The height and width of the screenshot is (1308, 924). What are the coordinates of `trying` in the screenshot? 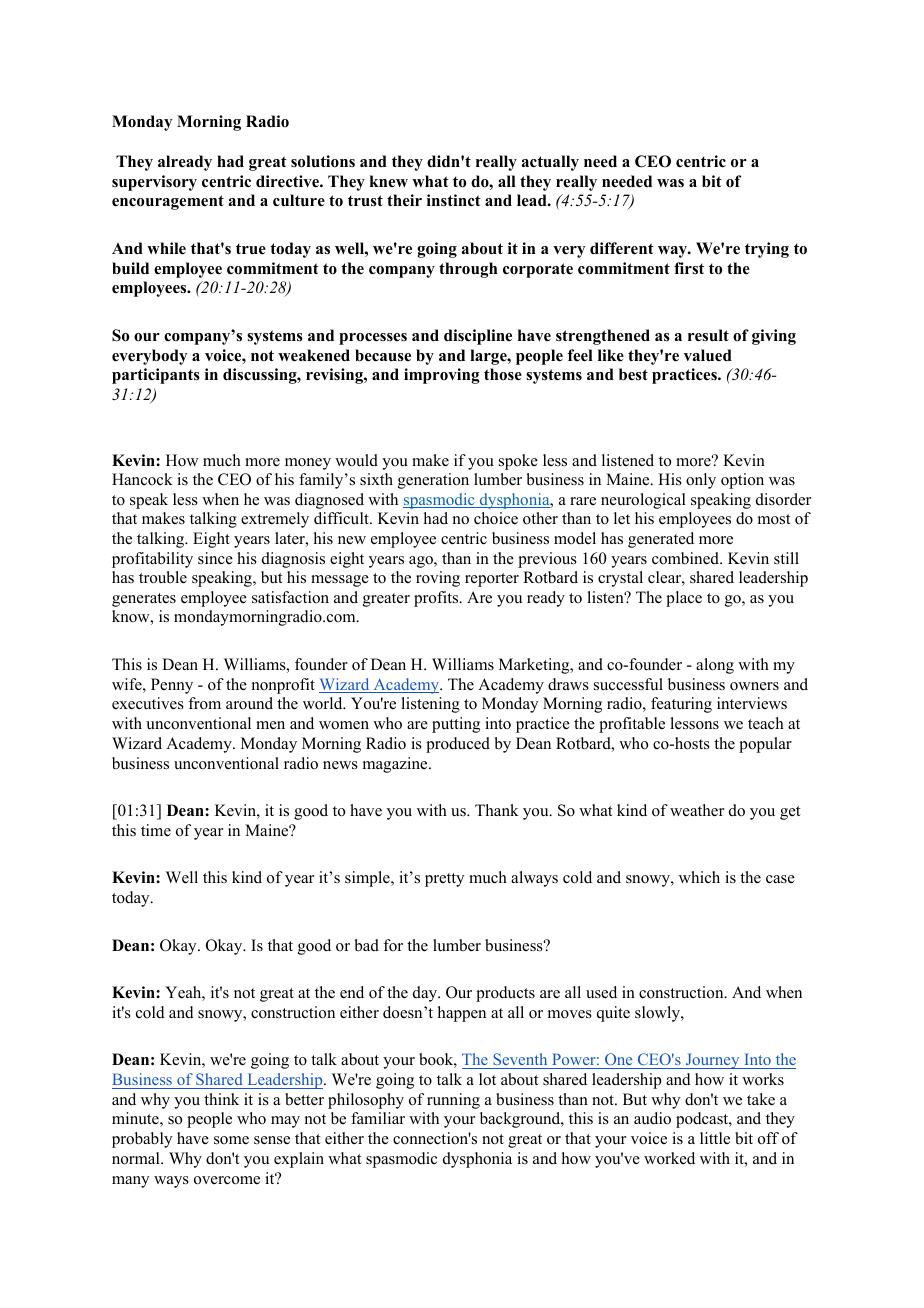 It's located at (767, 250).
